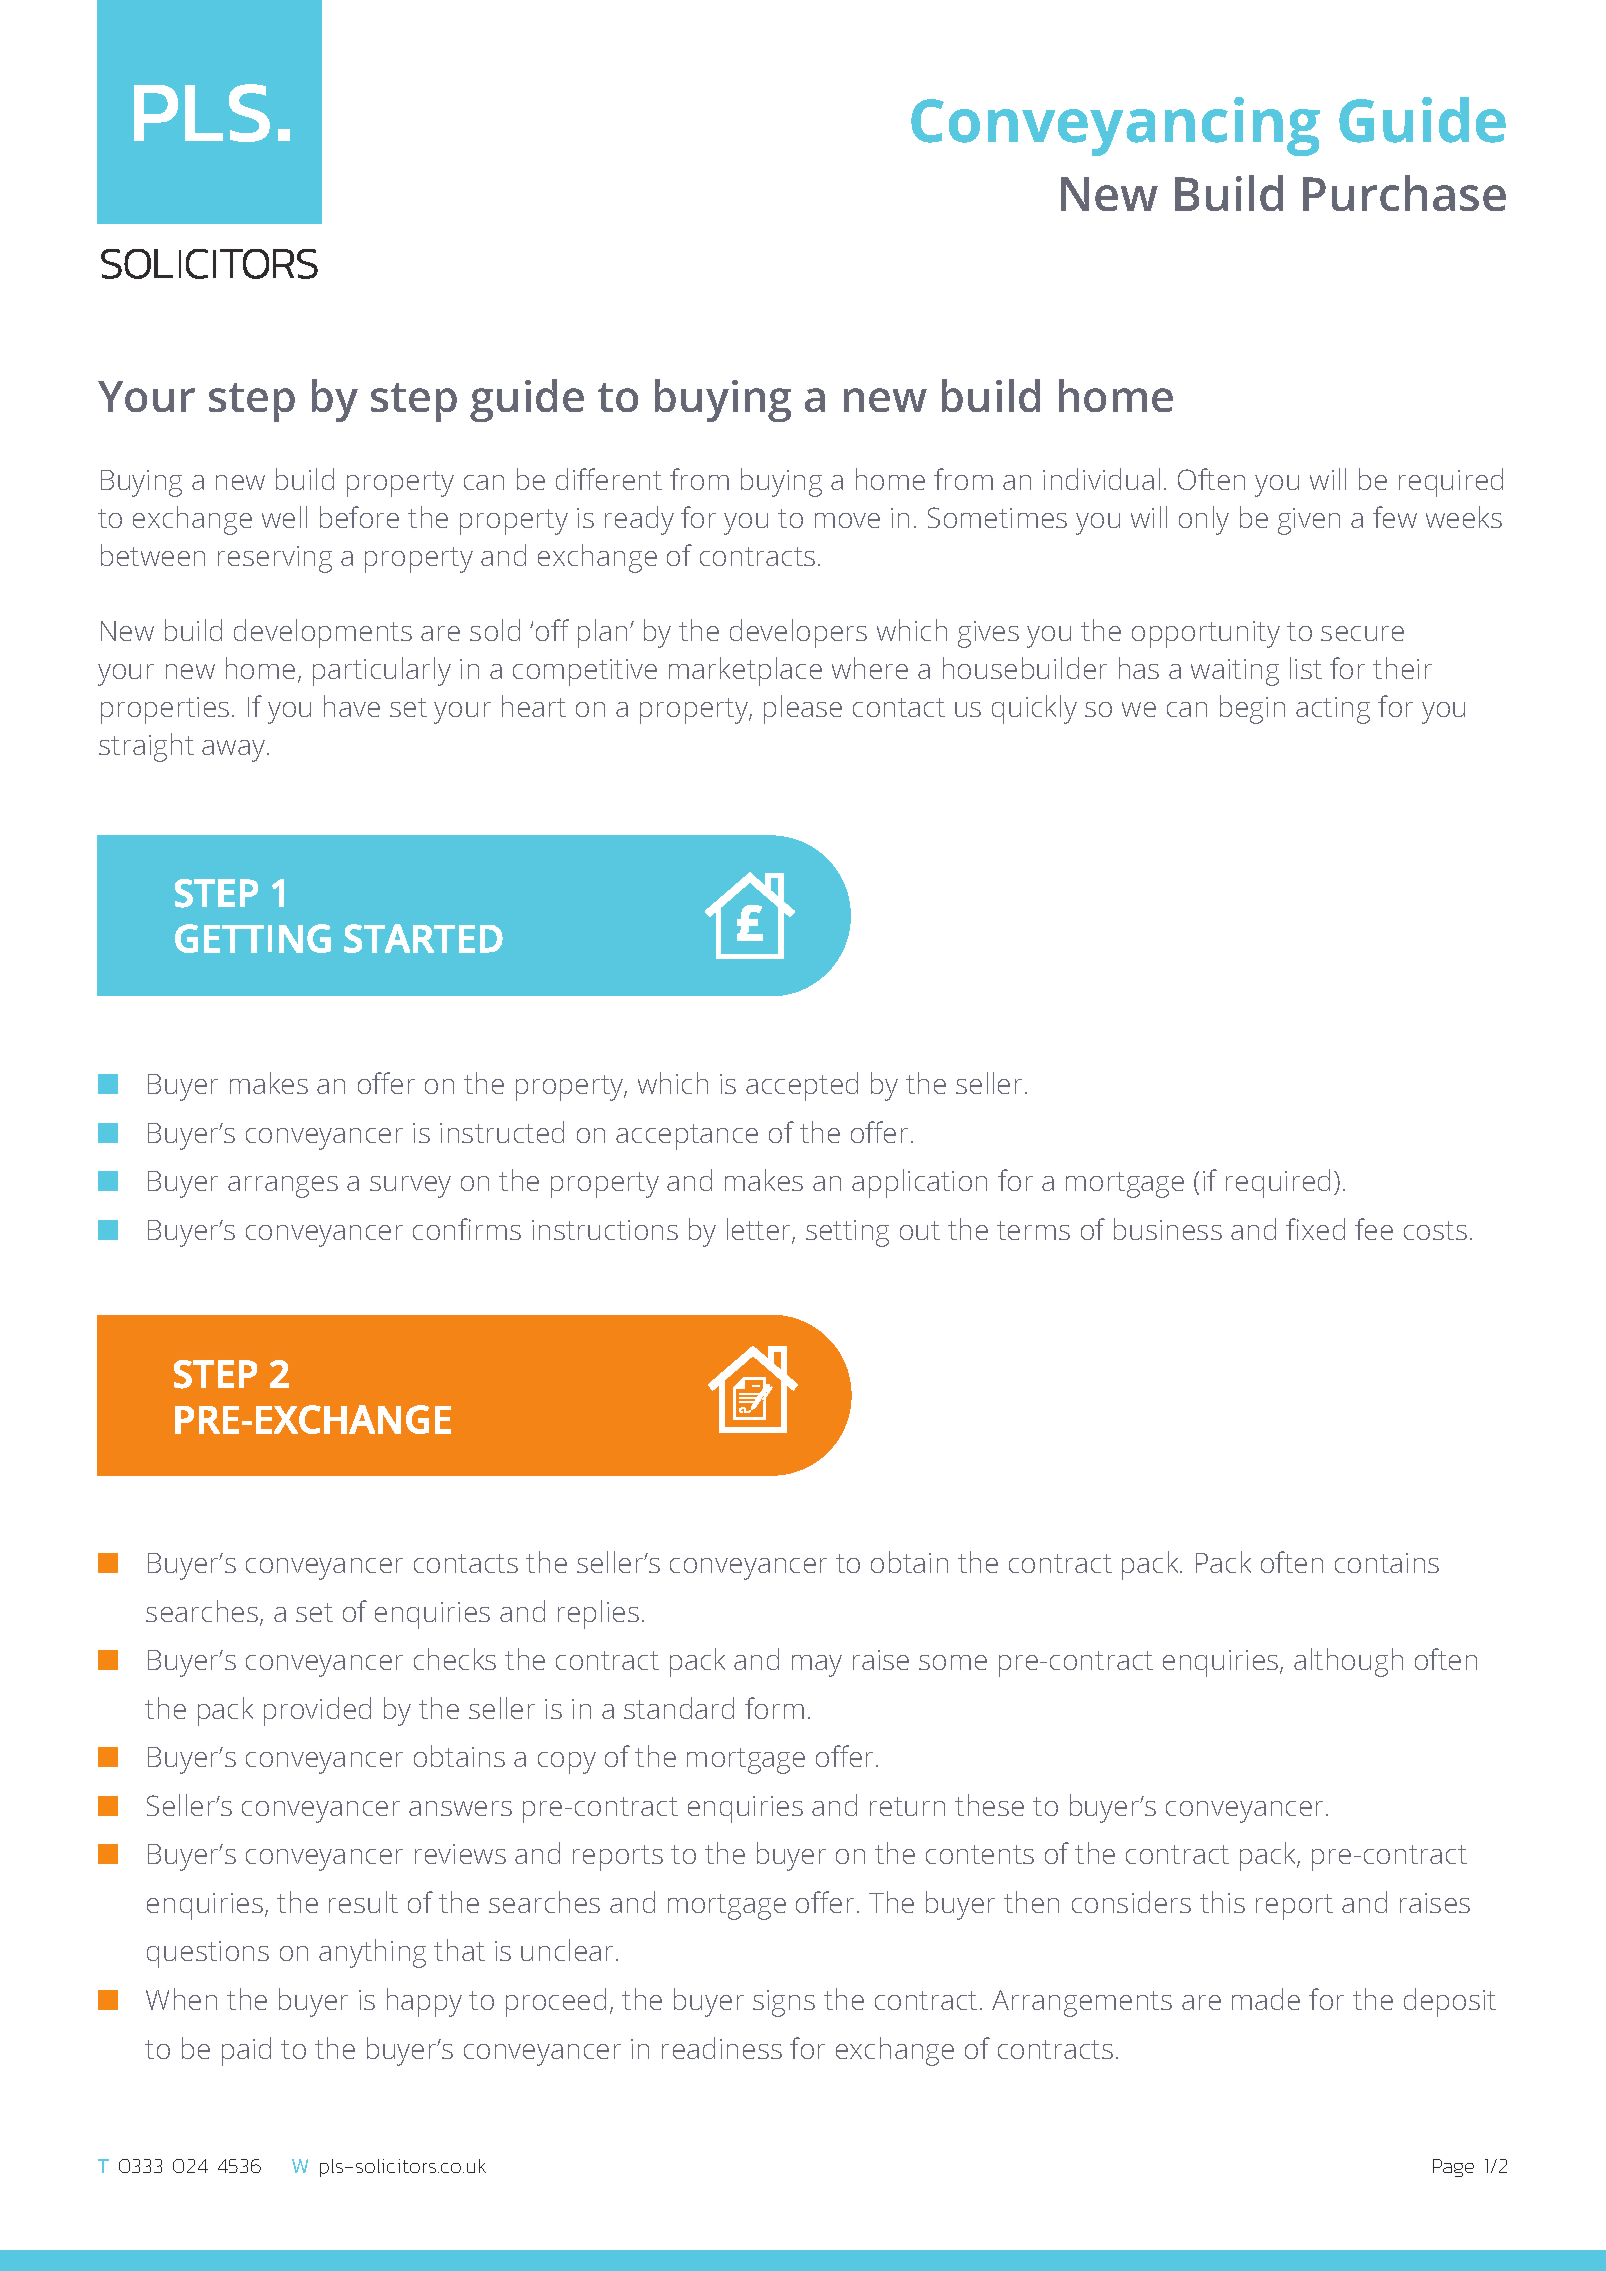 The image size is (1606, 2271). Describe the element at coordinates (1115, 126) in the page. I see `Conveyancing` at that location.
